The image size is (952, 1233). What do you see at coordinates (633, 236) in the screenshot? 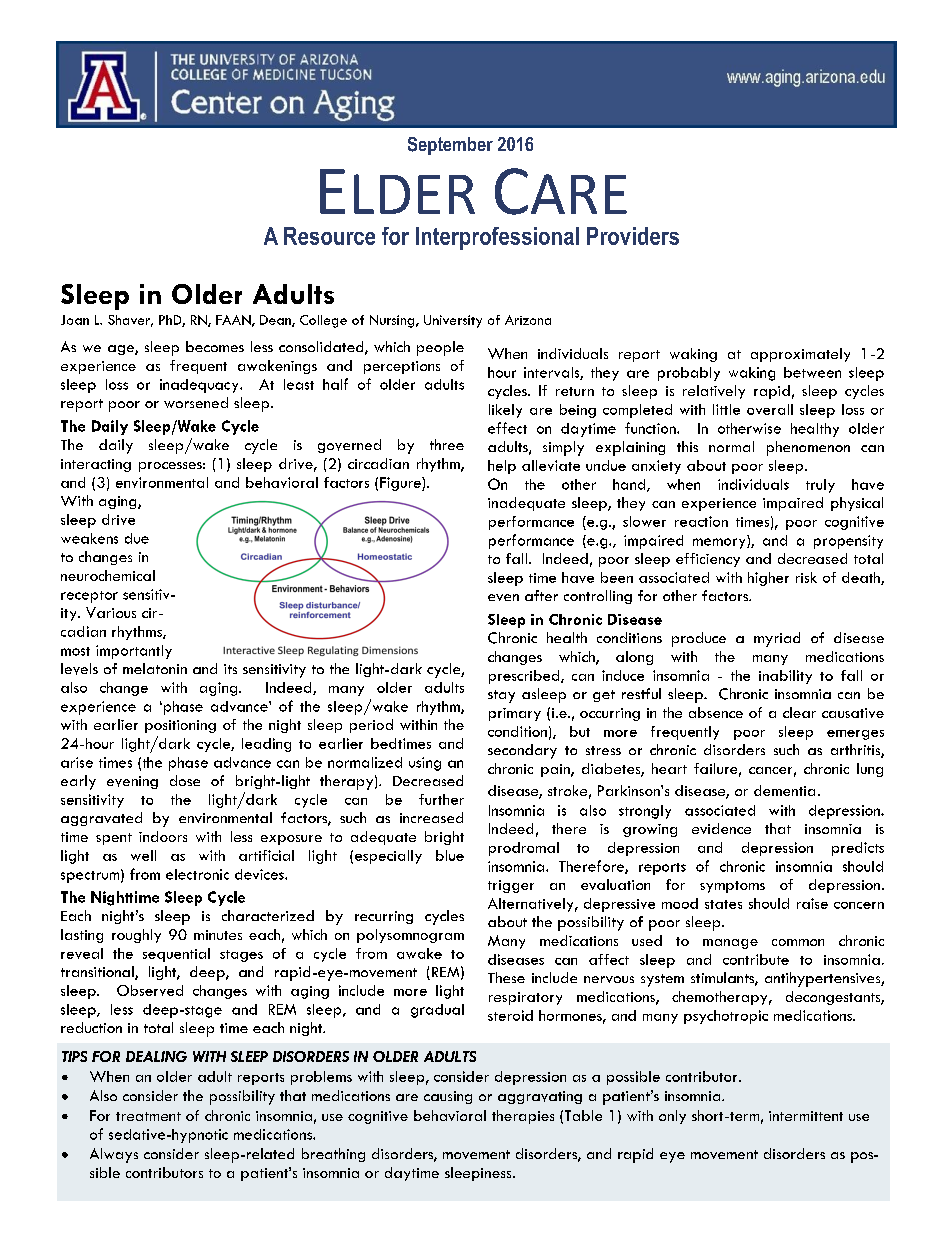
I see `Providers` at bounding box center [633, 236].
